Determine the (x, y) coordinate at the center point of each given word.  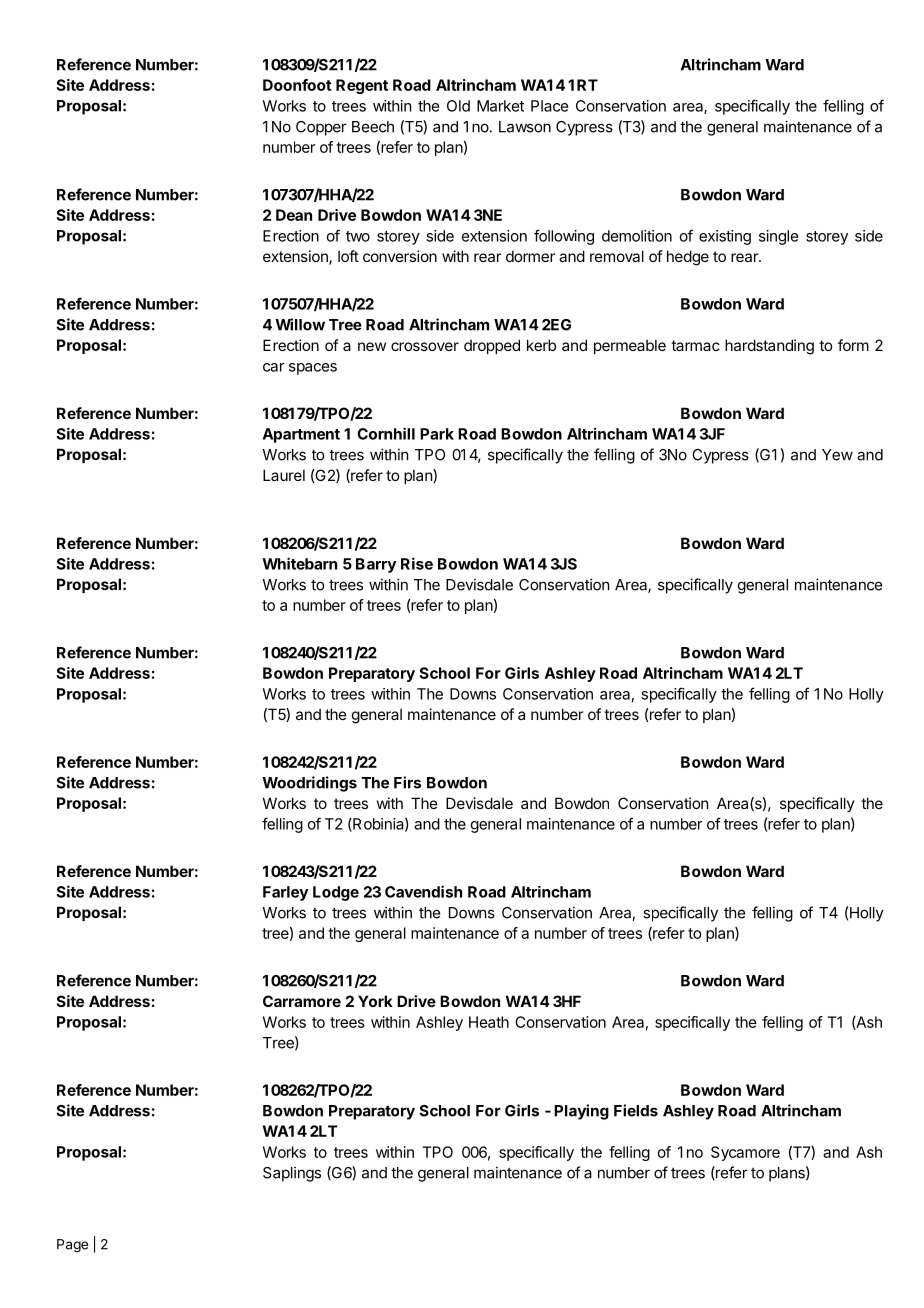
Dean (294, 215)
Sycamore (745, 1153)
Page (72, 1246)
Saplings (292, 1174)
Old (458, 106)
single (778, 237)
